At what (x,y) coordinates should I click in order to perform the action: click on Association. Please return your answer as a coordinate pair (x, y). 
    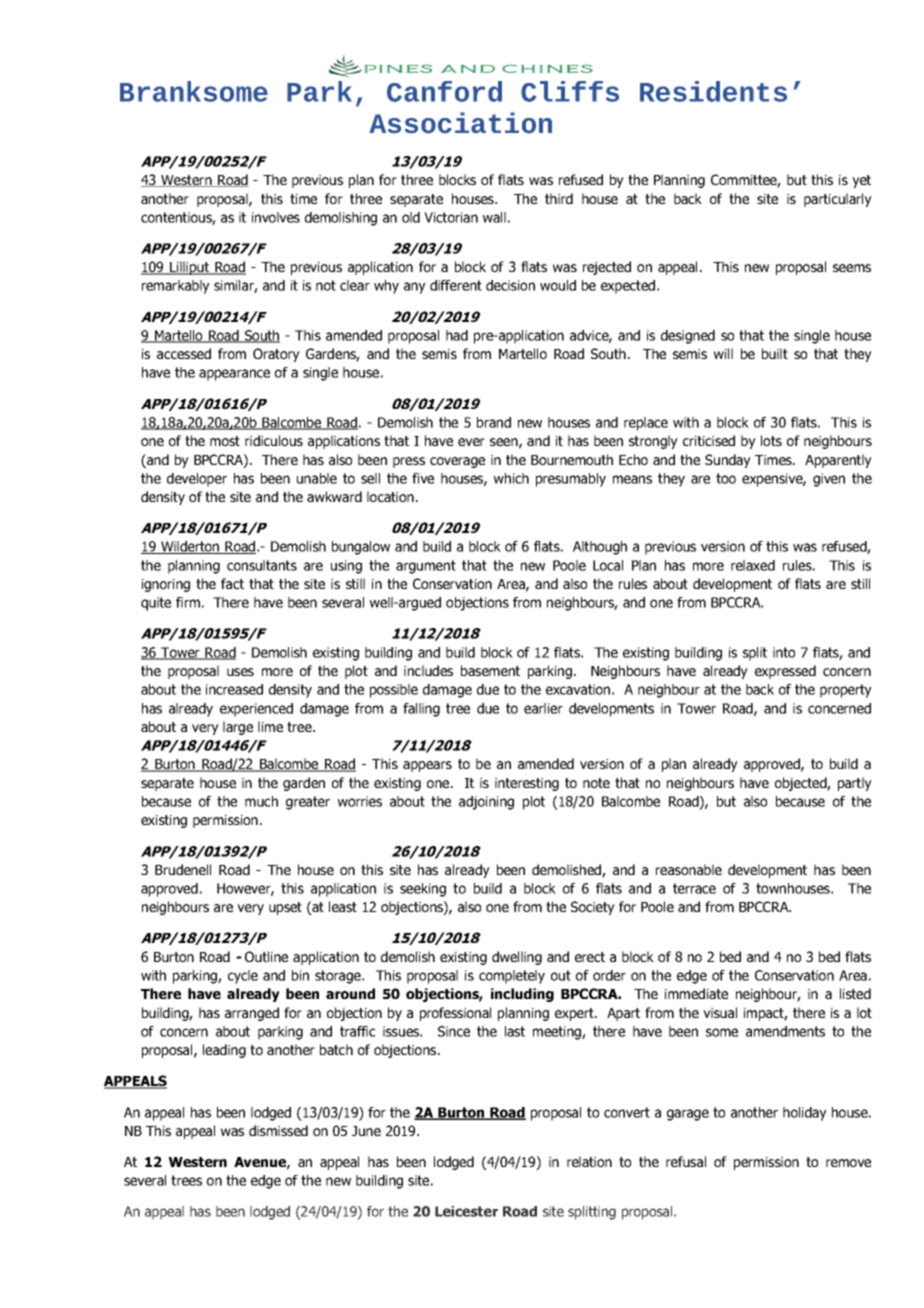
    Looking at the image, I should click on (460, 123).
